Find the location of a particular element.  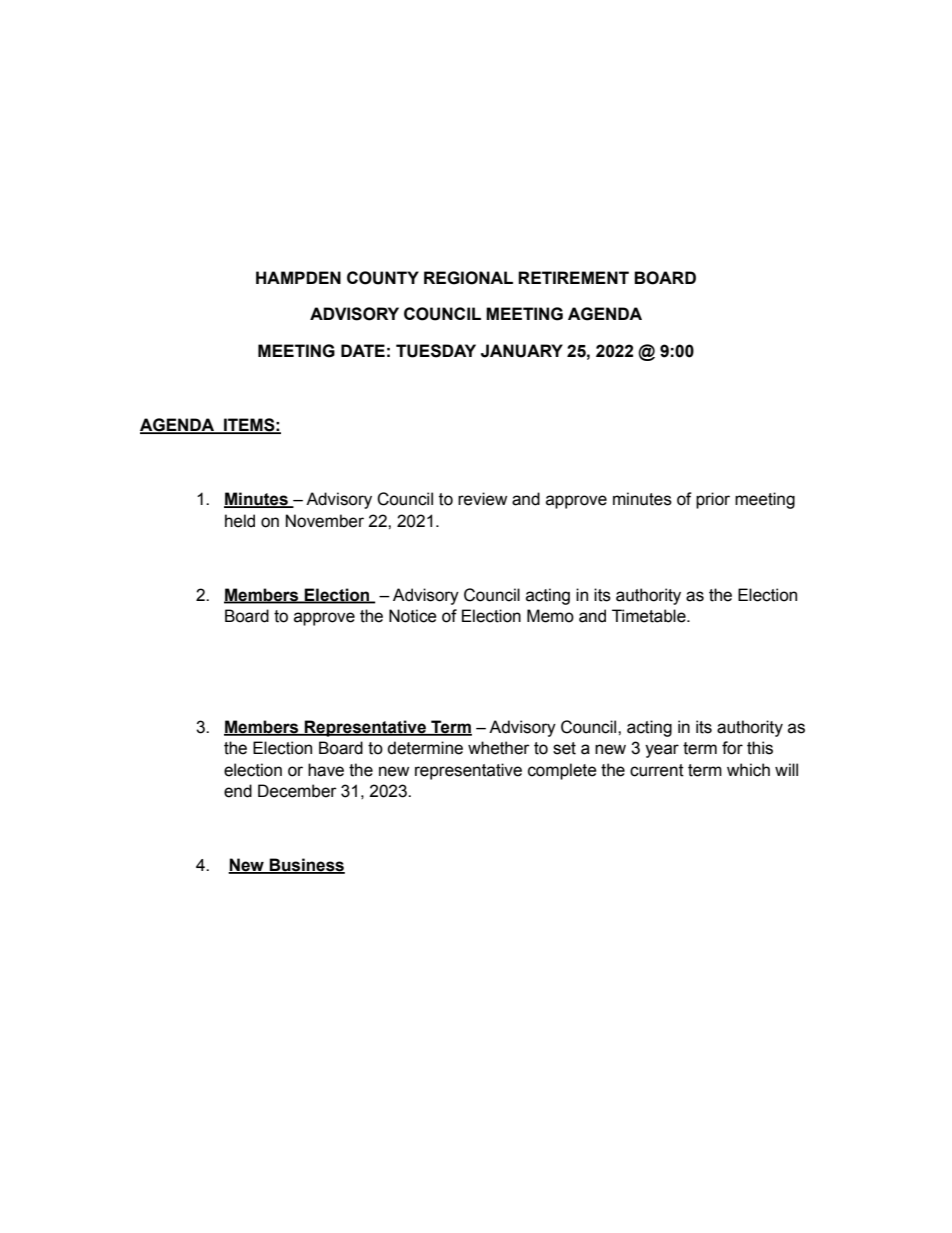

RETIREMENT is located at coordinates (573, 277).
